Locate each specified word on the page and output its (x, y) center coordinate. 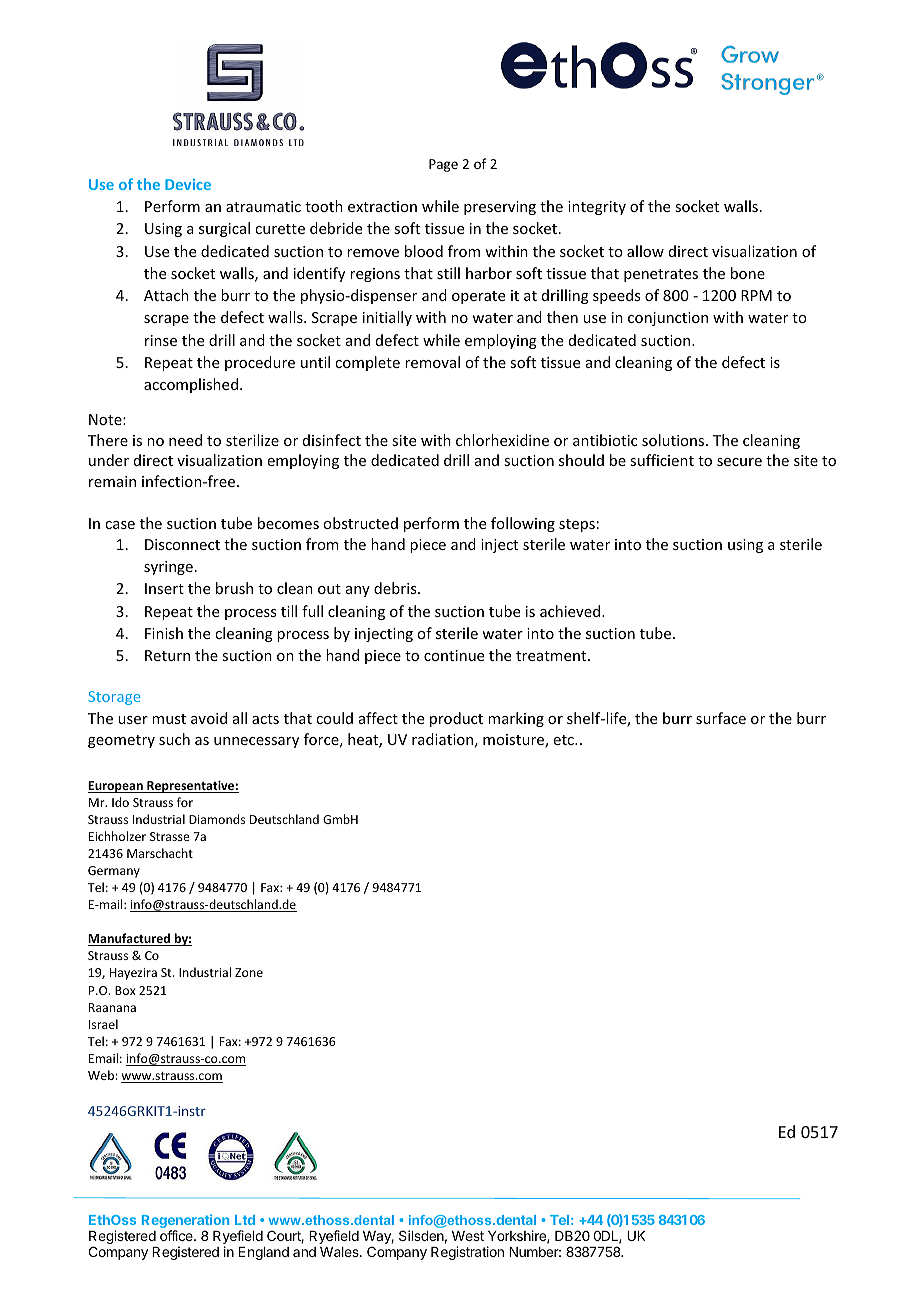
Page (443, 165)
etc (565, 740)
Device (188, 184)
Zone (249, 972)
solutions (674, 440)
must (169, 719)
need (185, 440)
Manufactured (130, 939)
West (468, 1236)
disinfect (332, 440)
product (456, 719)
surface (721, 718)
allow (645, 251)
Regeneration (185, 1221)
